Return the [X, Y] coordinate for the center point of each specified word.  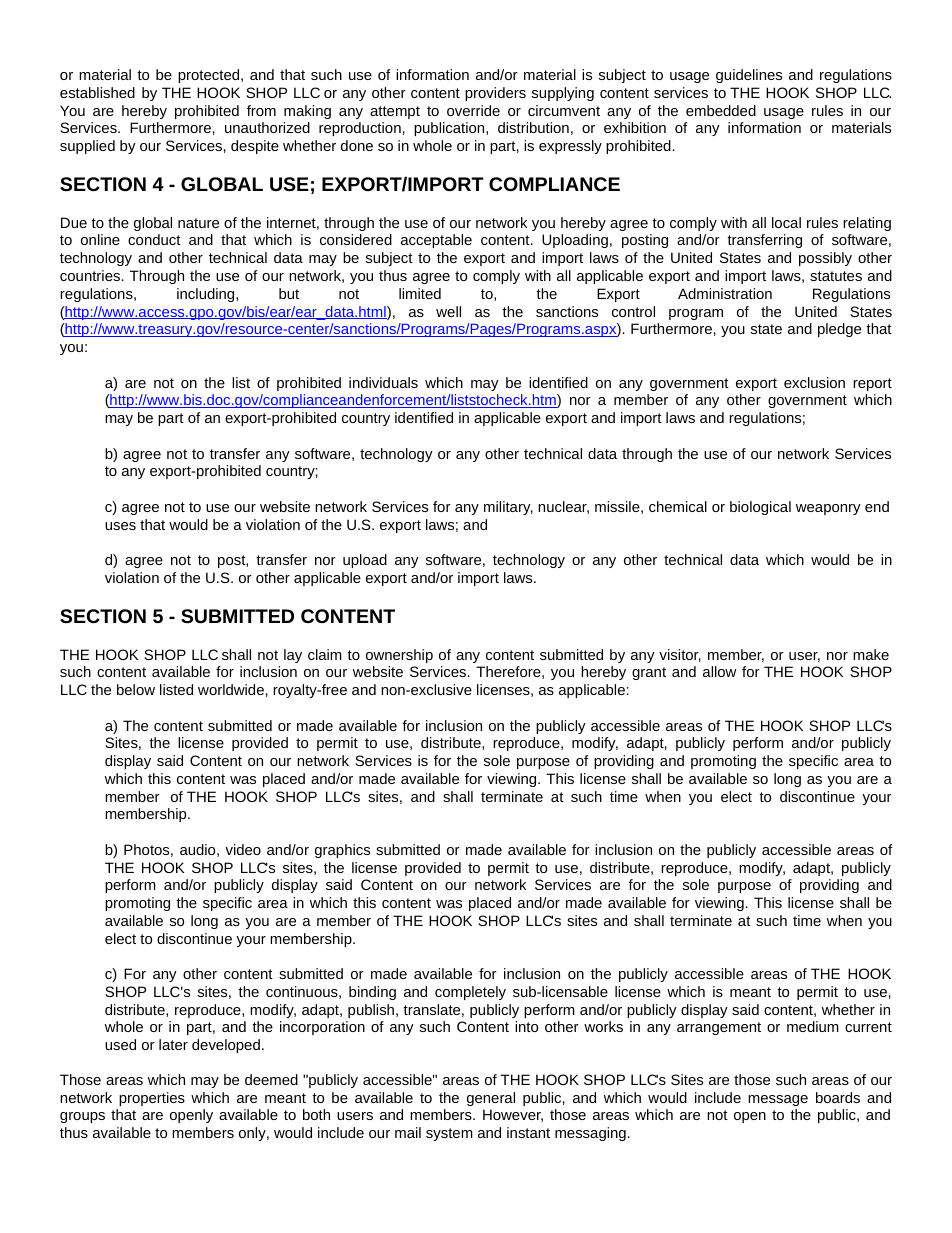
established [97, 92]
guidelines [749, 76]
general [491, 1099]
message [778, 1100]
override [473, 110]
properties [152, 1099]
